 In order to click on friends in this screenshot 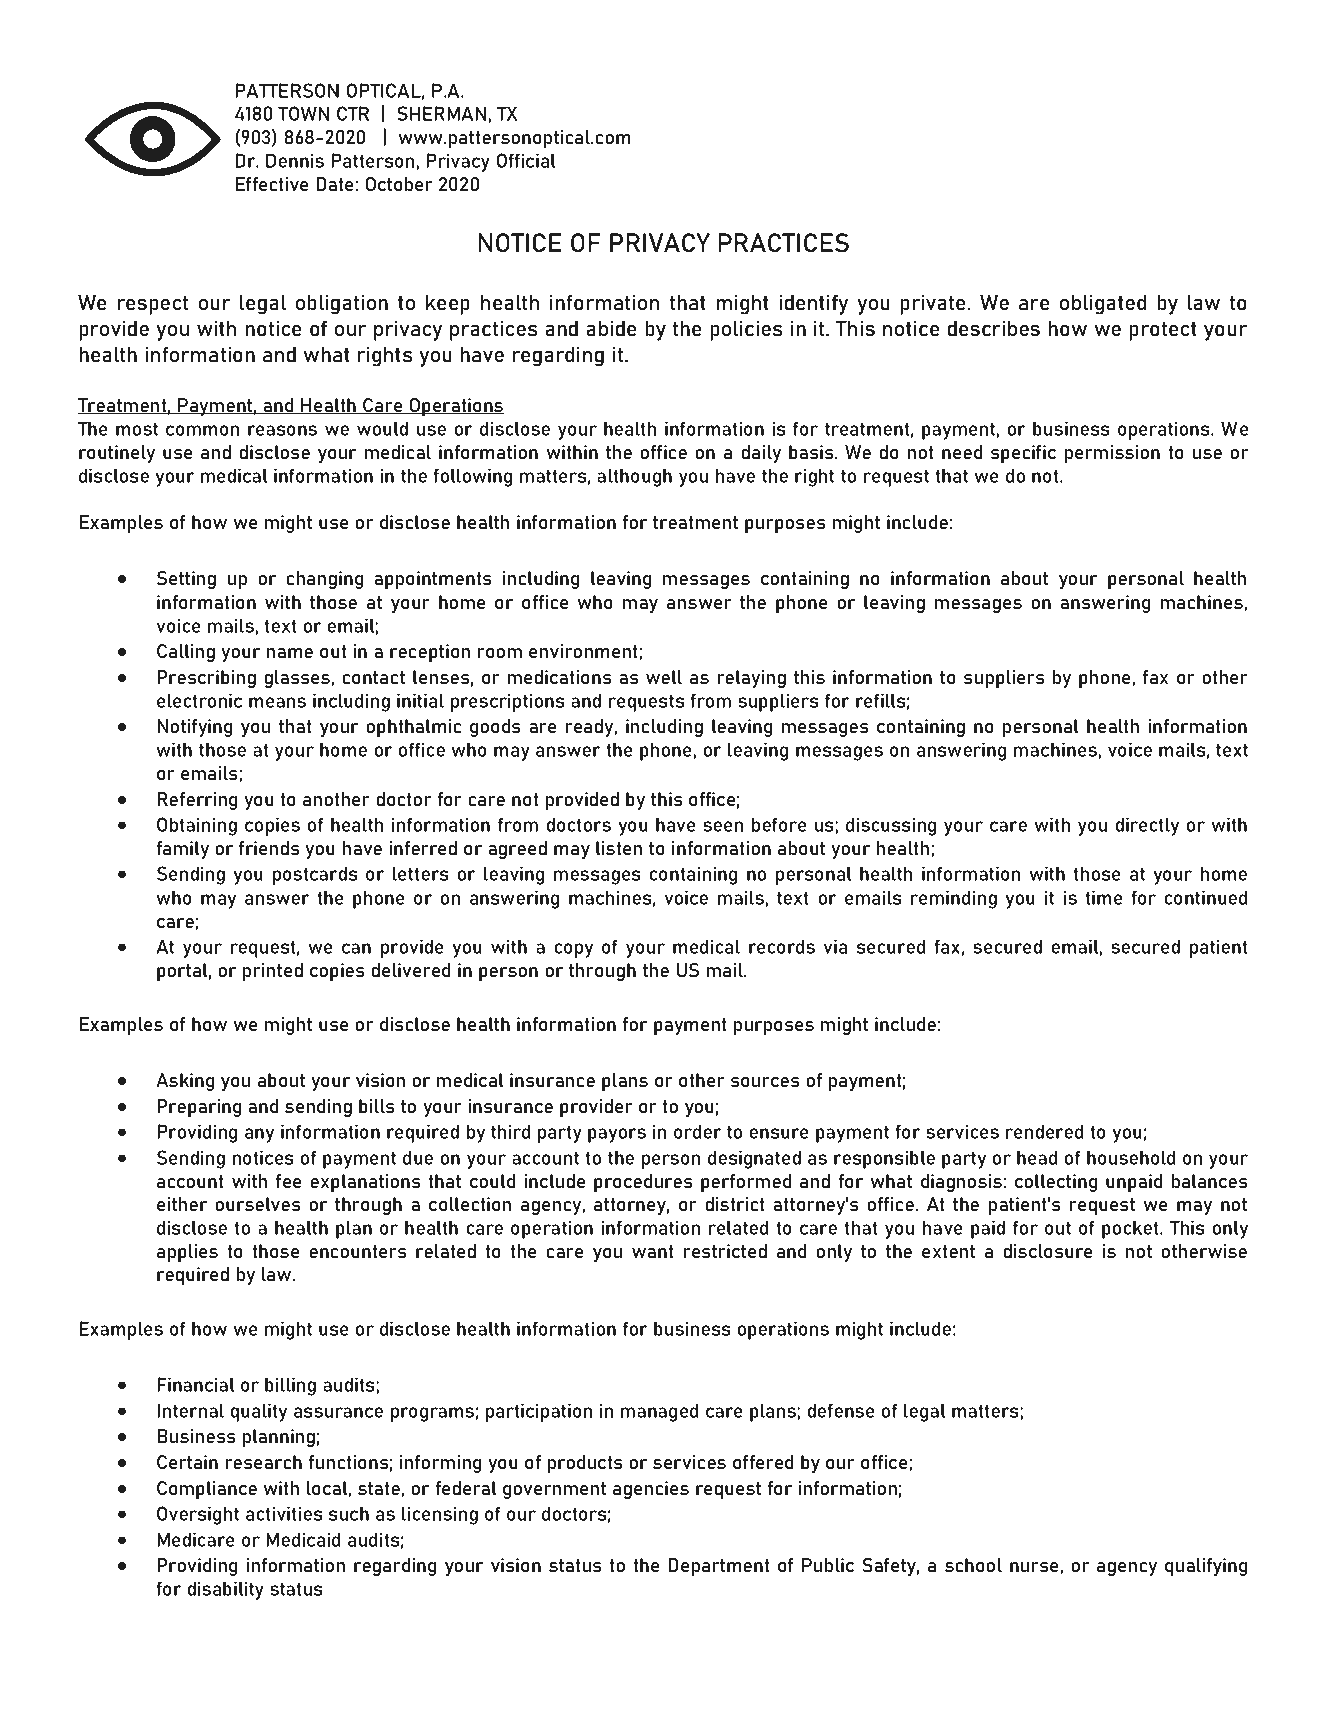, I will do `click(269, 848)`.
